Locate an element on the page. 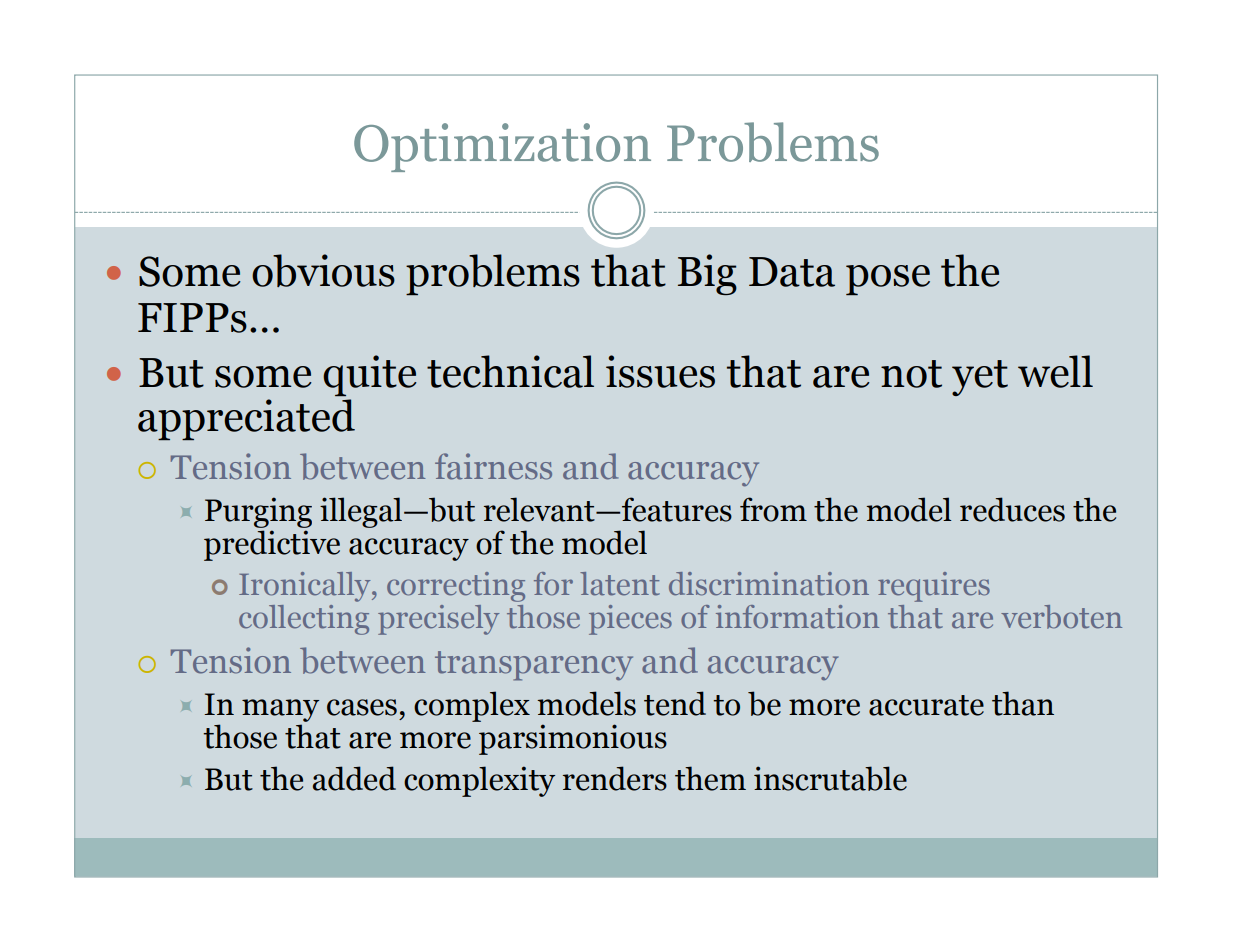 The height and width of the document is (952, 1233). Big is located at coordinates (707, 274).
